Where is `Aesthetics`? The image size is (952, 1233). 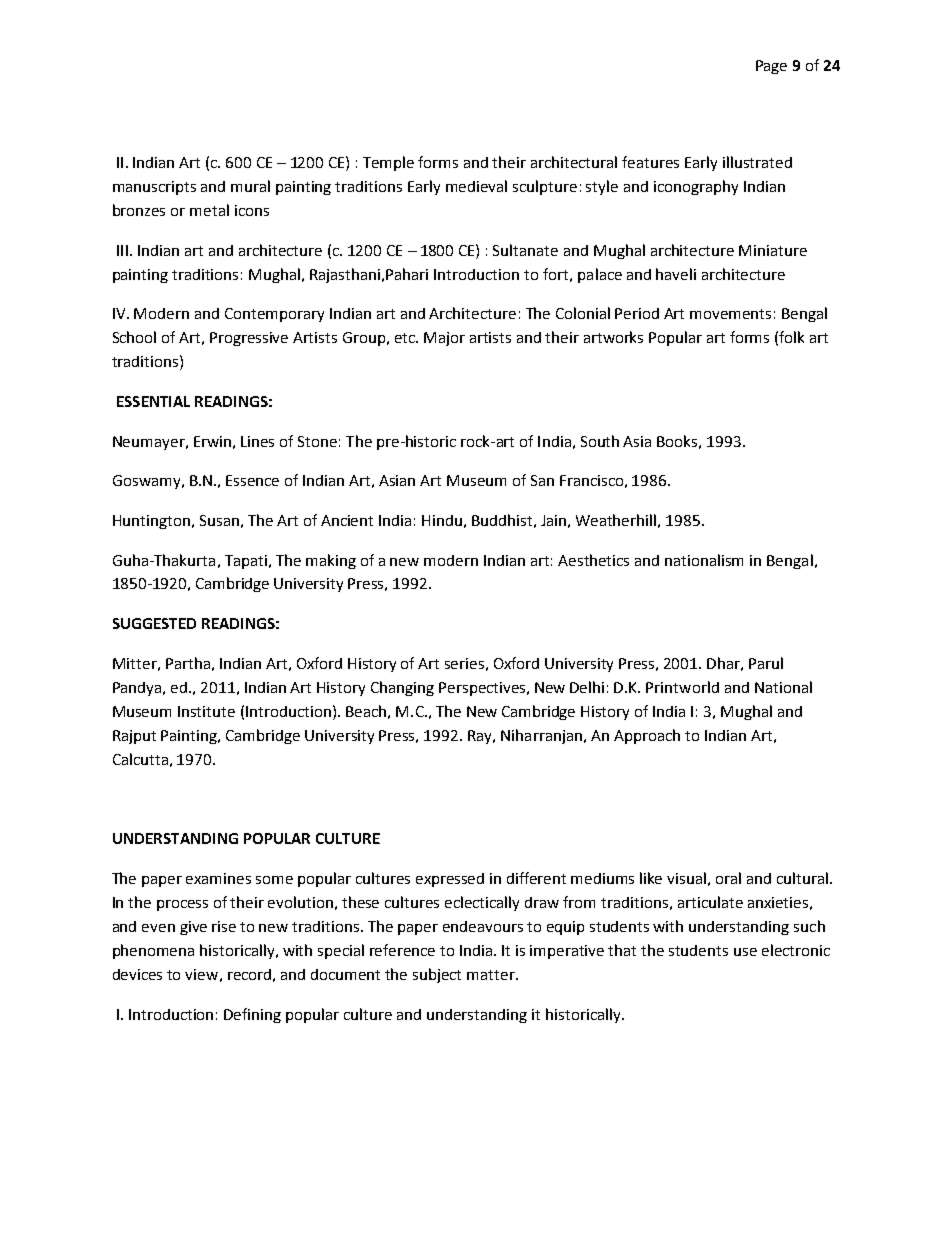 Aesthetics is located at coordinates (593, 560).
